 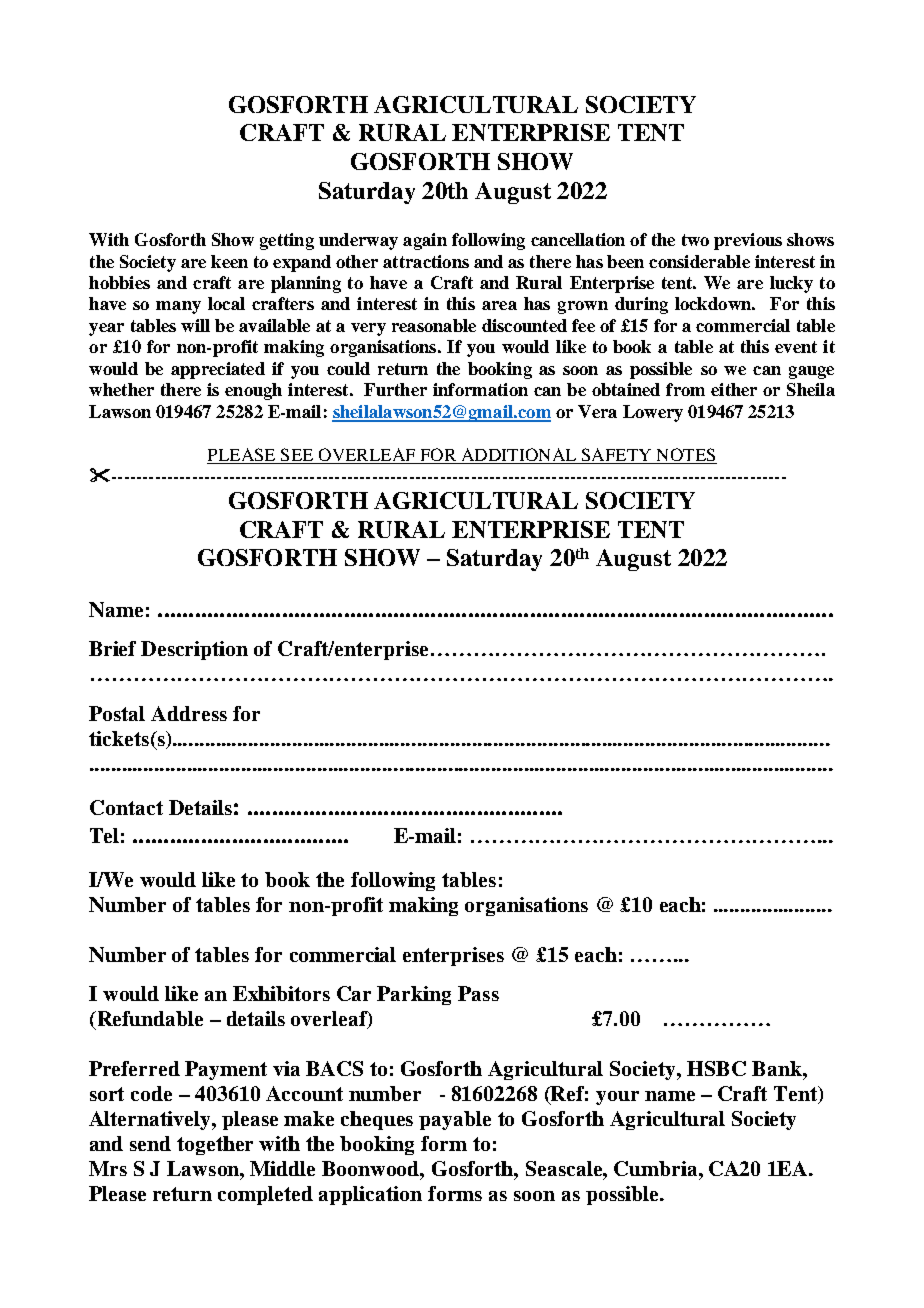 I want to click on HSBC, so click(x=716, y=1068).
